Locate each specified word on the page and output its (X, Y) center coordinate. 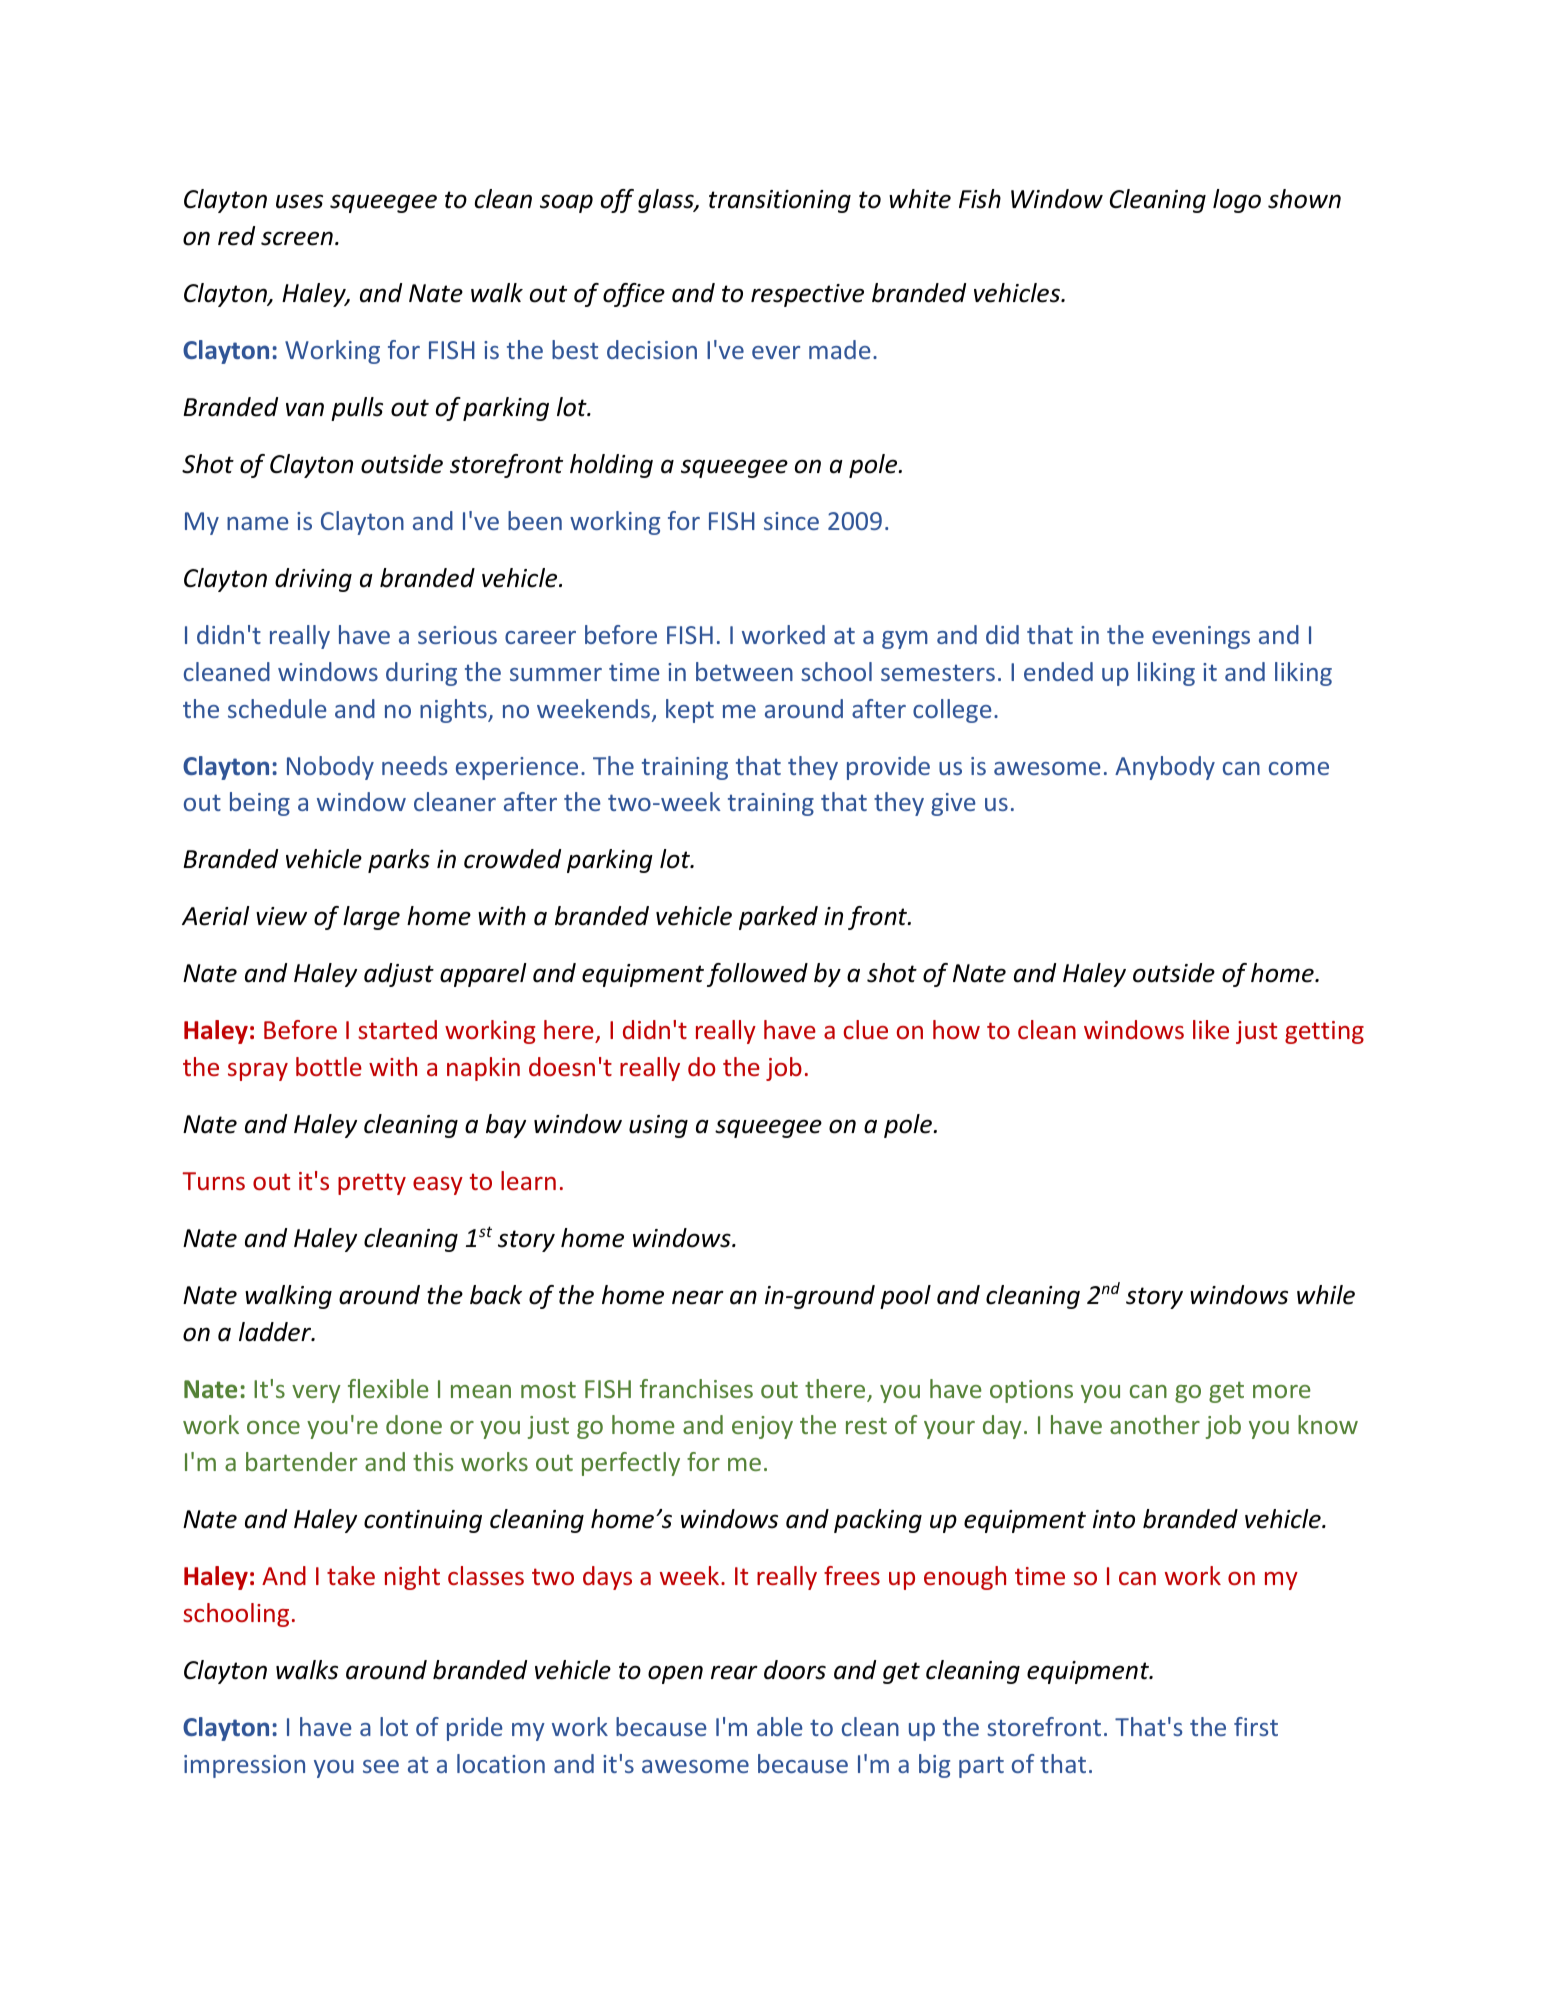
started (397, 1029)
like (1211, 1029)
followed (757, 975)
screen (297, 238)
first (1256, 1726)
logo (1237, 201)
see (381, 1766)
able (780, 1726)
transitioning (780, 201)
